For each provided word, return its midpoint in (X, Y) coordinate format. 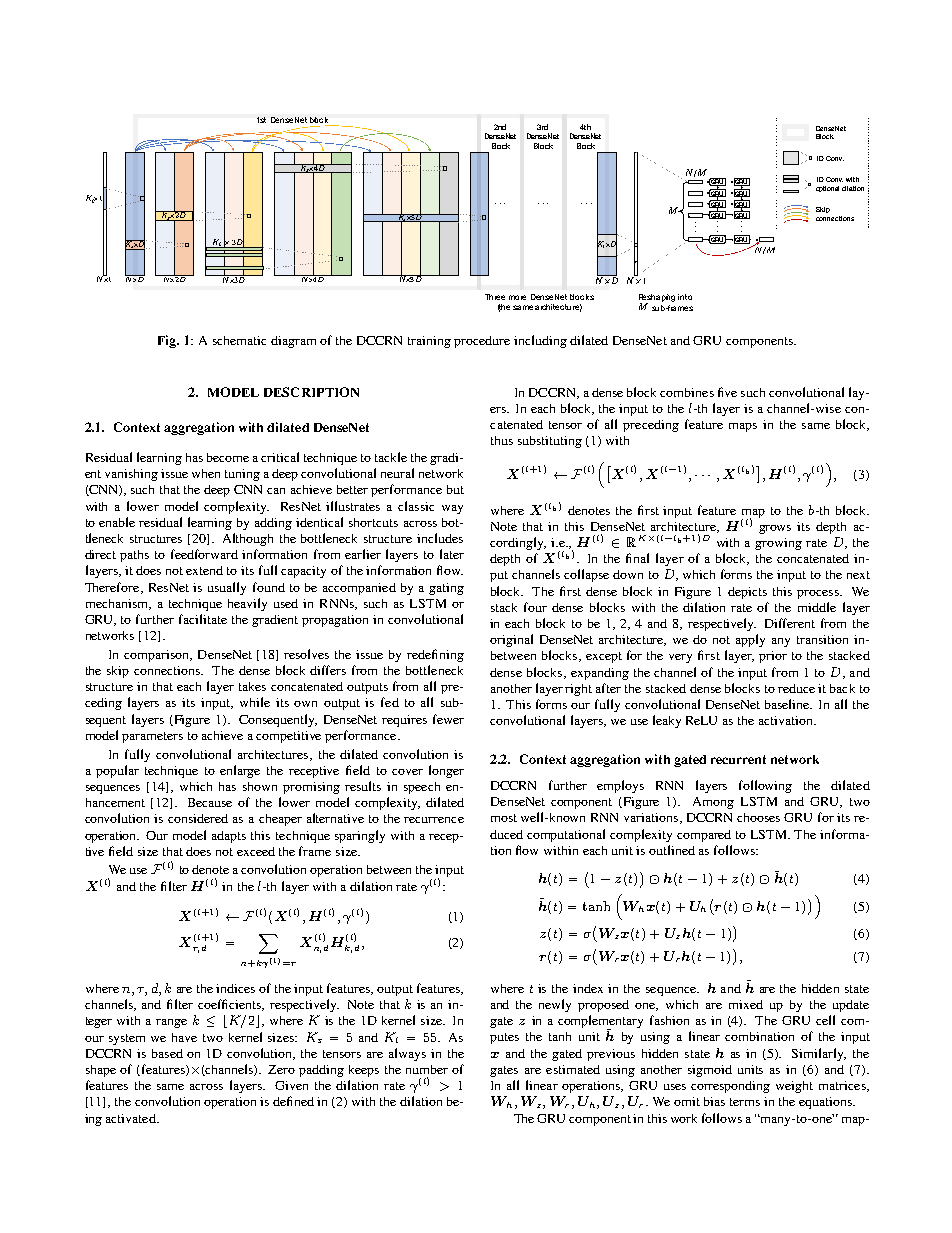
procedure (482, 342)
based (167, 1053)
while (255, 702)
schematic (239, 340)
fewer (448, 719)
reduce (796, 688)
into (685, 297)
